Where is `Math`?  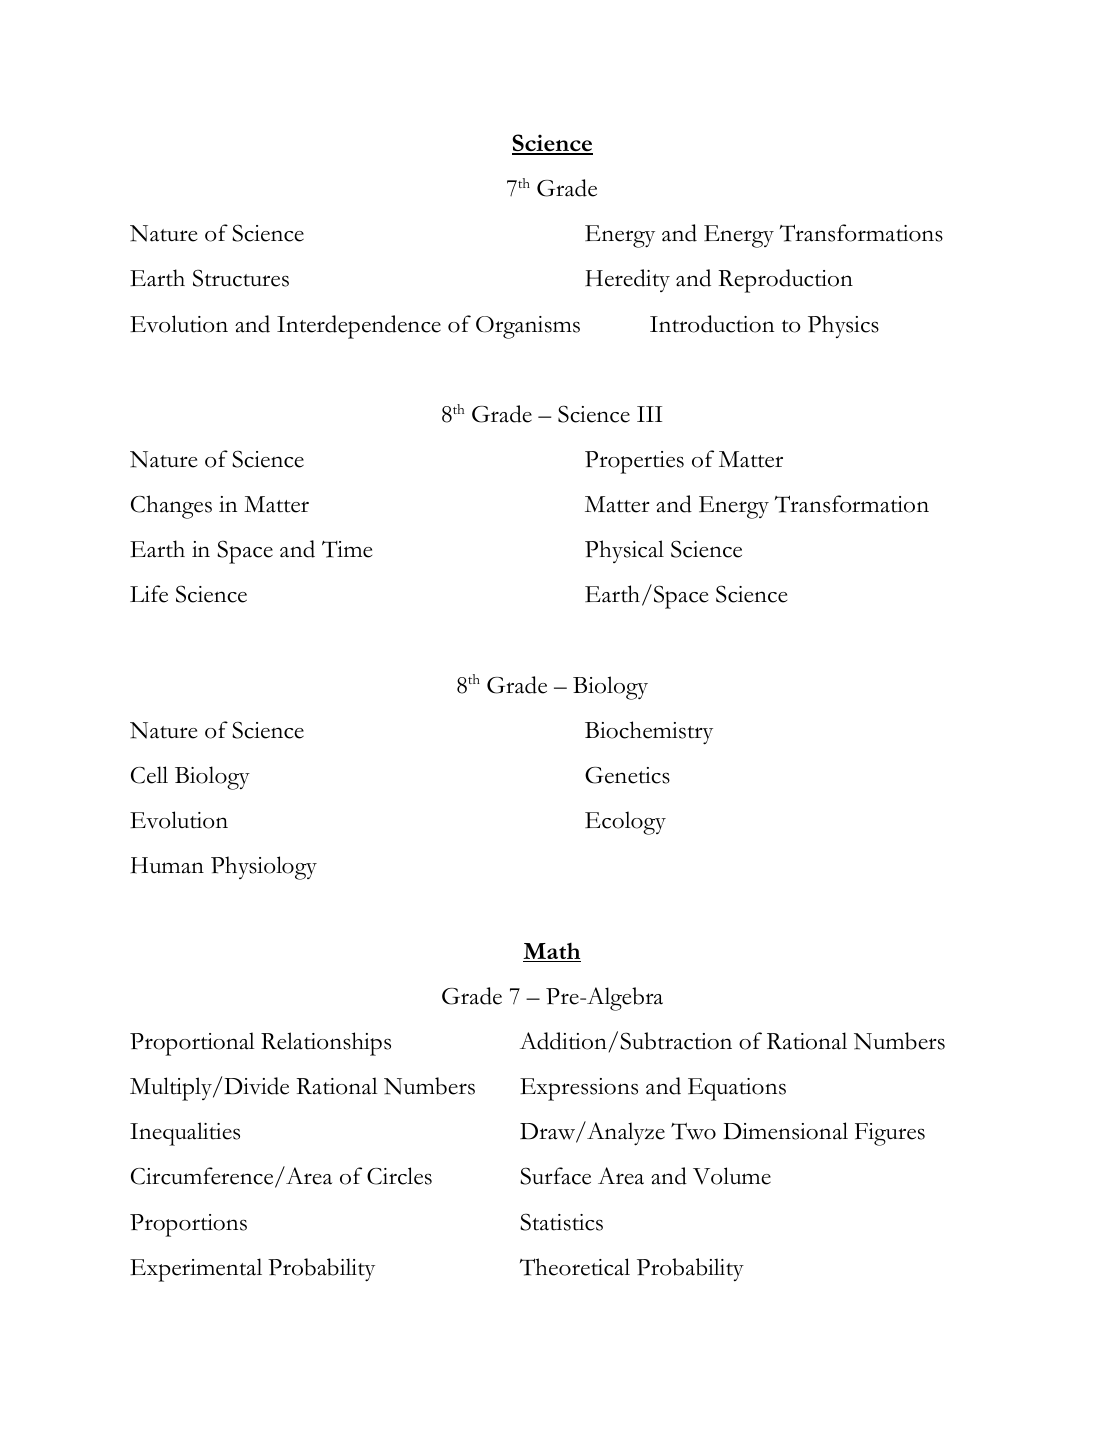 Math is located at coordinates (552, 952).
